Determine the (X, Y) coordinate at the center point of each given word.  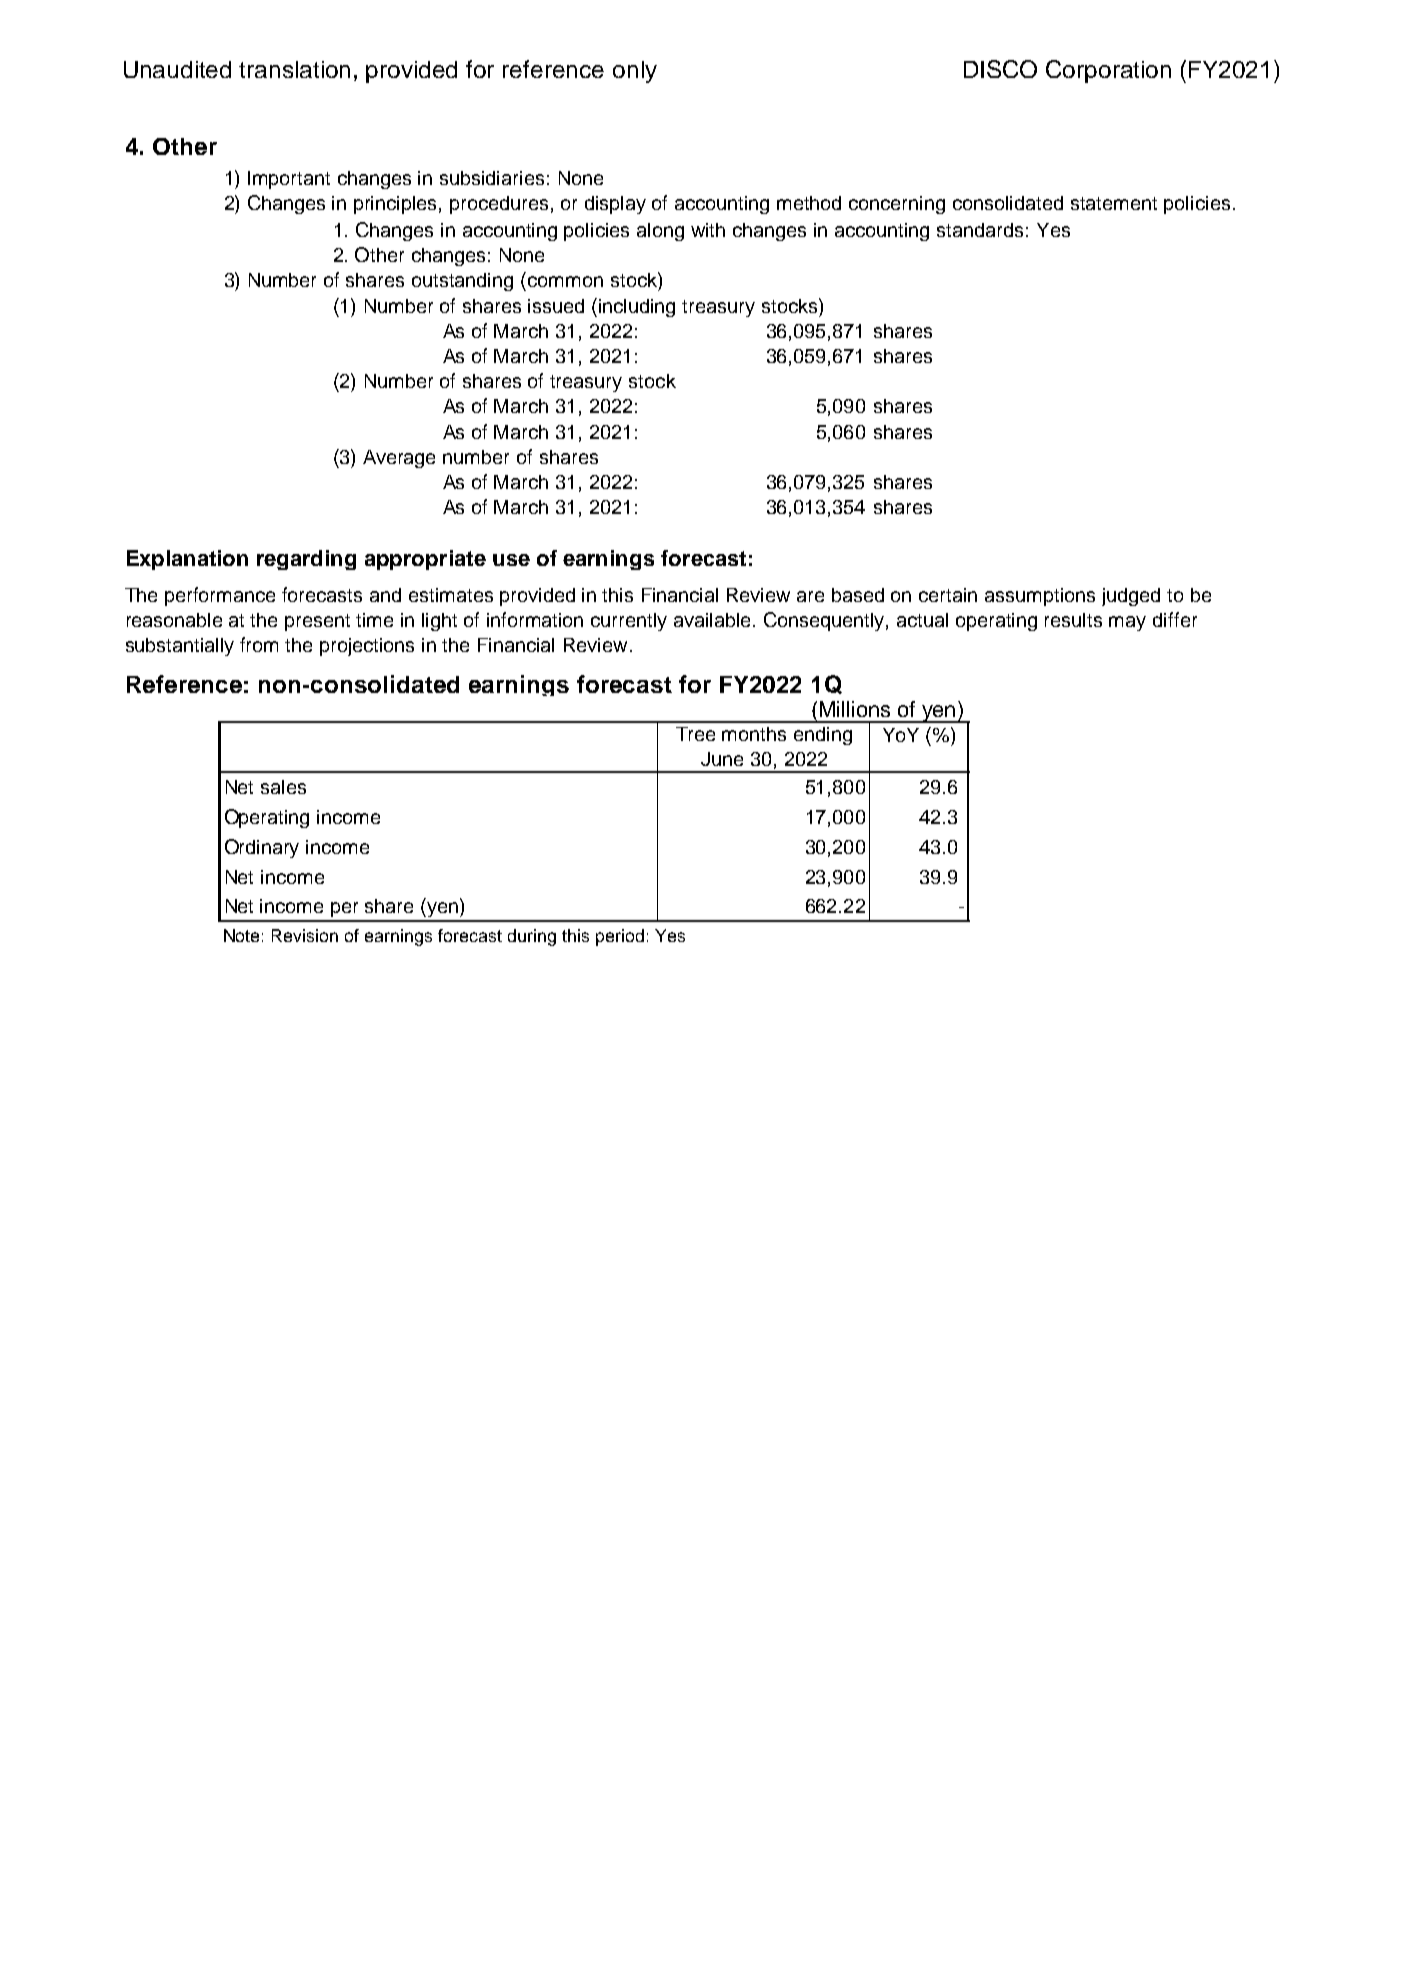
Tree (695, 734)
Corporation (1108, 71)
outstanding (462, 282)
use (511, 560)
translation (294, 69)
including (637, 308)
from (259, 644)
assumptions (1040, 597)
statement (1114, 203)
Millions (855, 709)
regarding (306, 560)
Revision (305, 935)
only (635, 72)
